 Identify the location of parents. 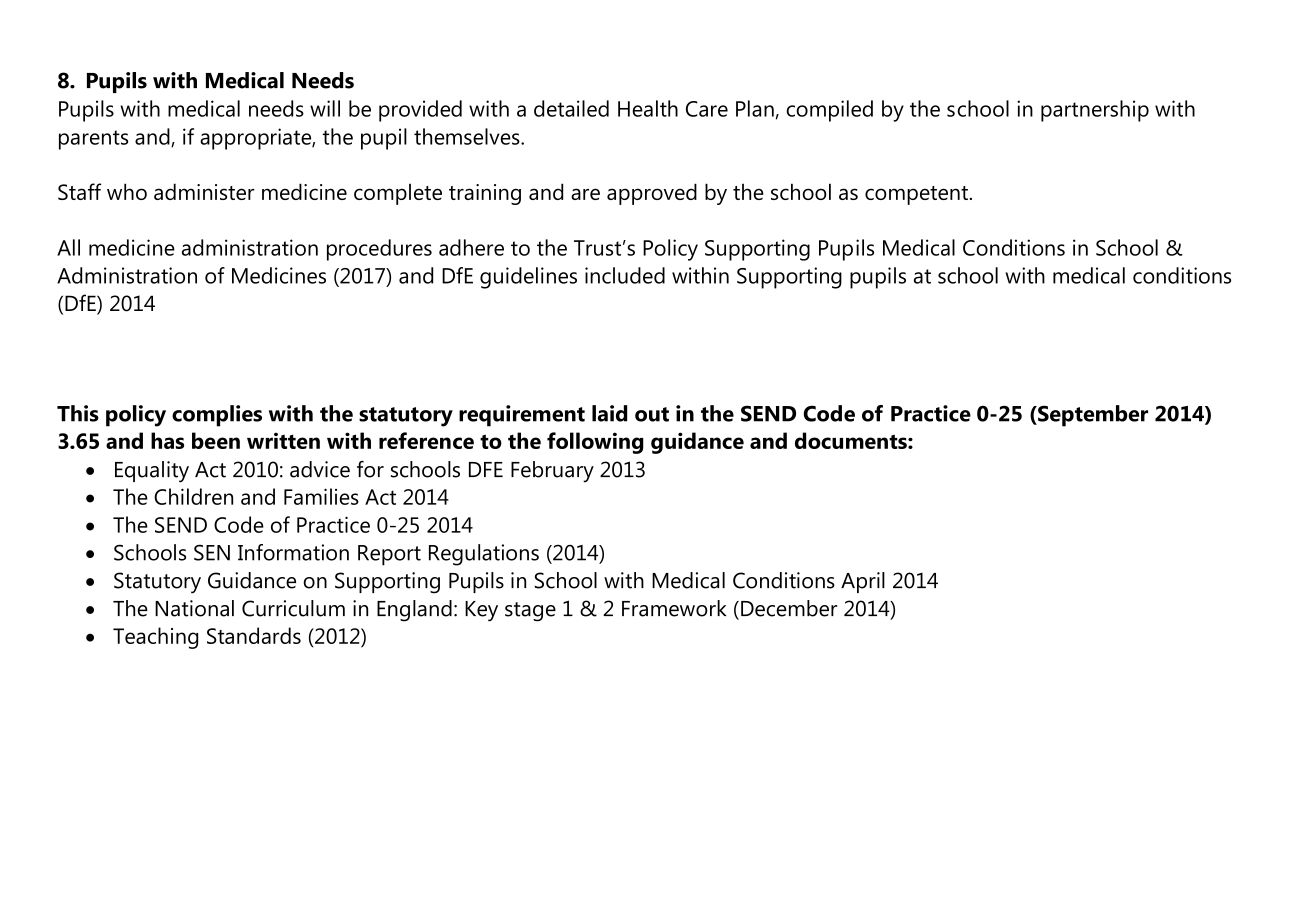
(93, 140).
